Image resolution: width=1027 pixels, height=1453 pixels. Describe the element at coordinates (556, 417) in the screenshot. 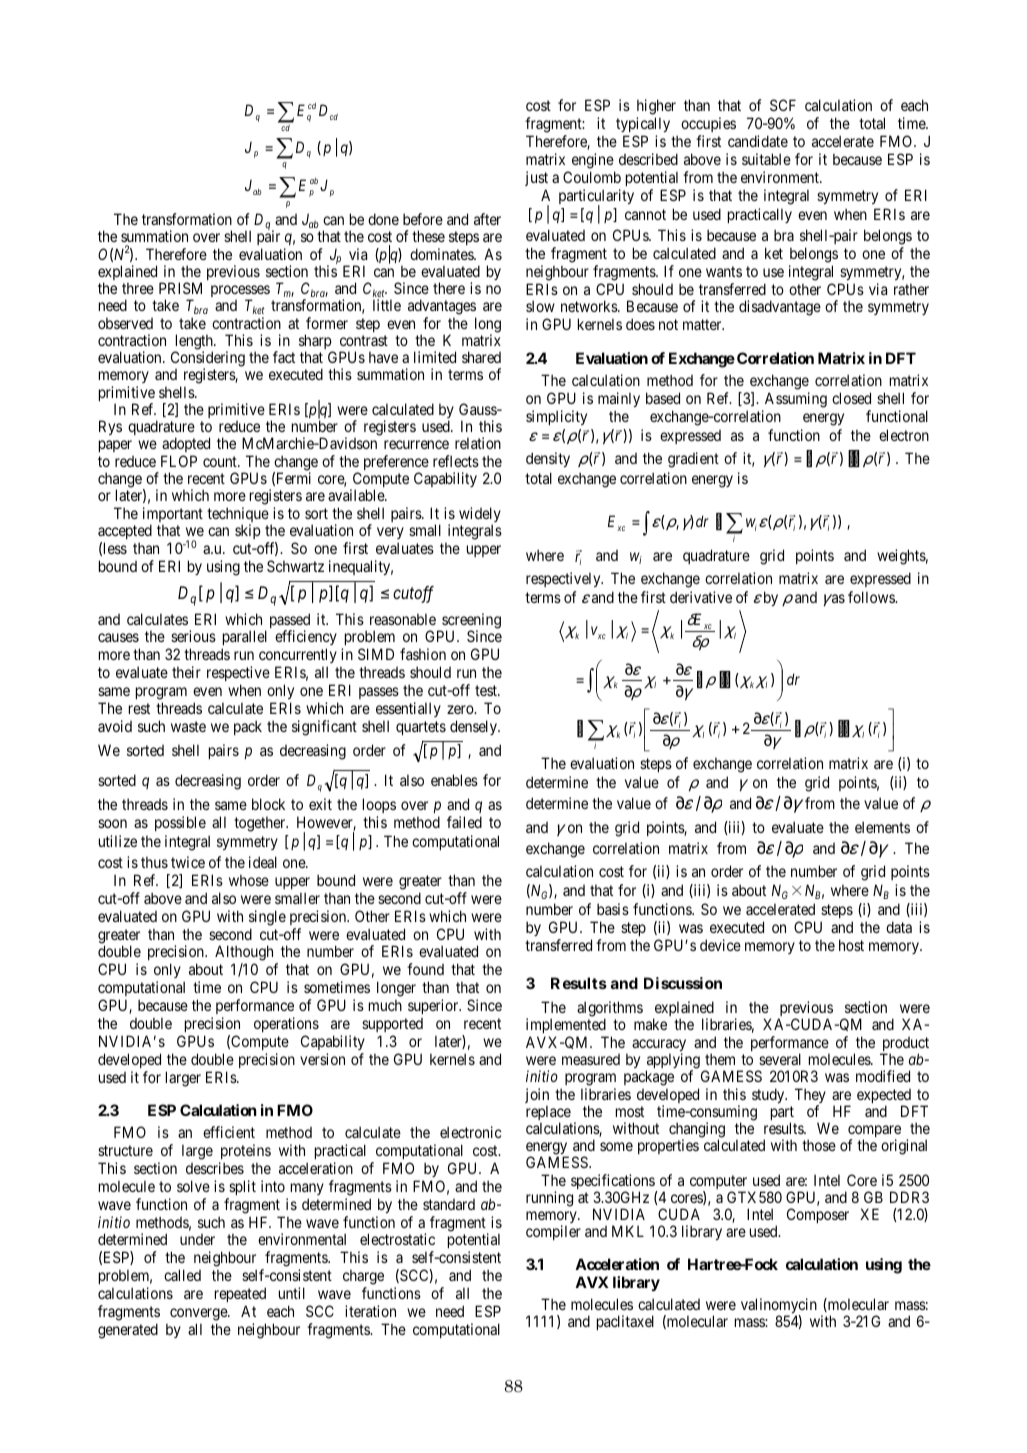

I see `simplicity` at that location.
